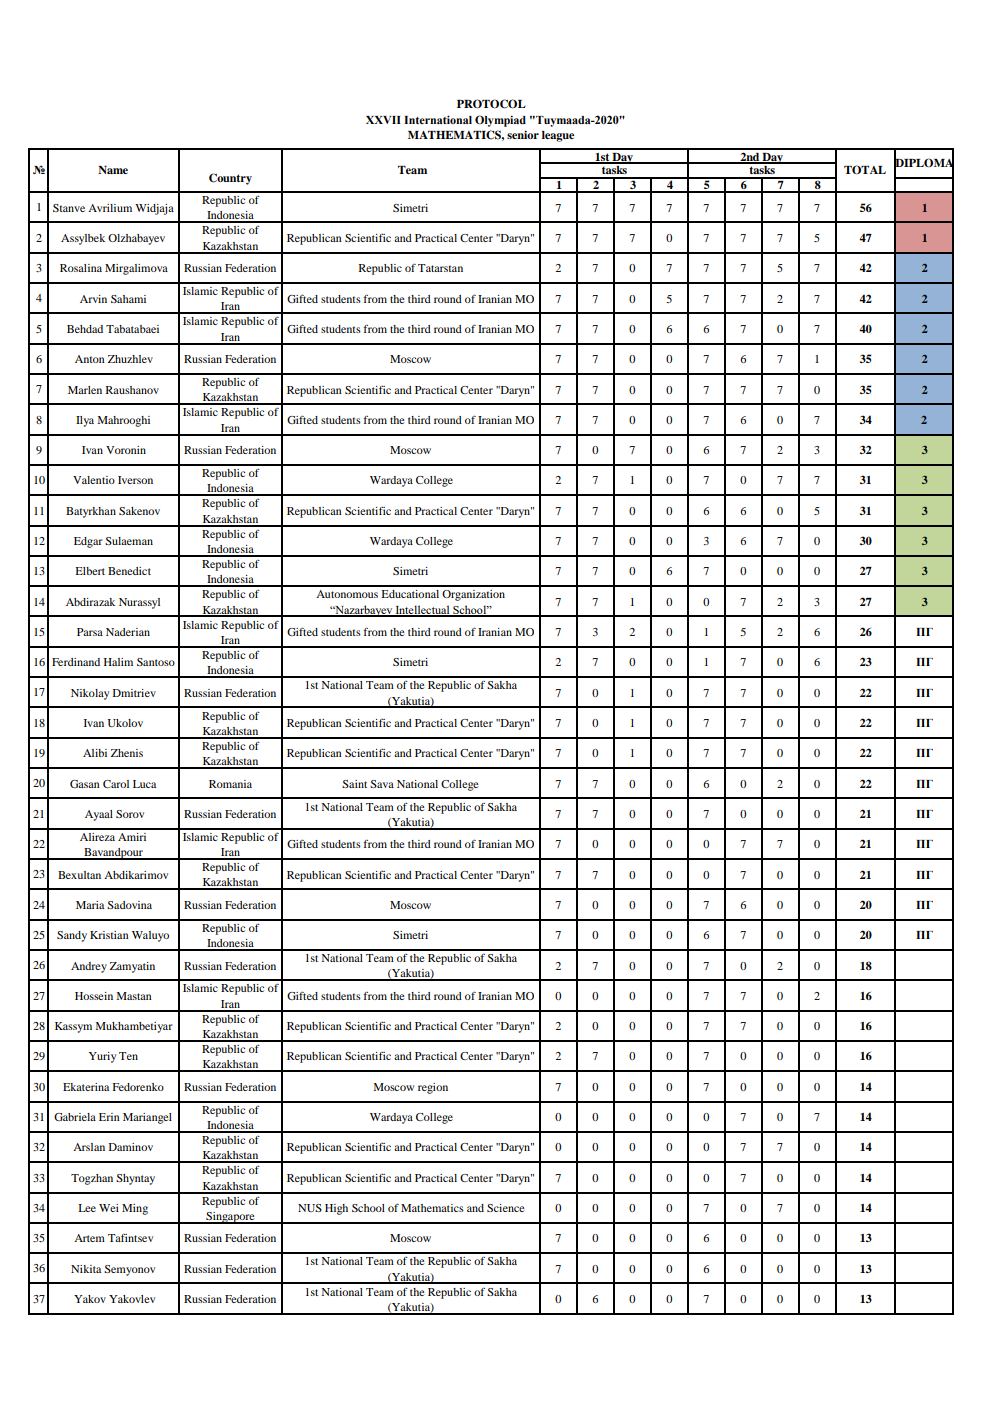 The width and height of the image is (996, 1408). Describe the element at coordinates (523, 134) in the image. I see `senior` at that location.
